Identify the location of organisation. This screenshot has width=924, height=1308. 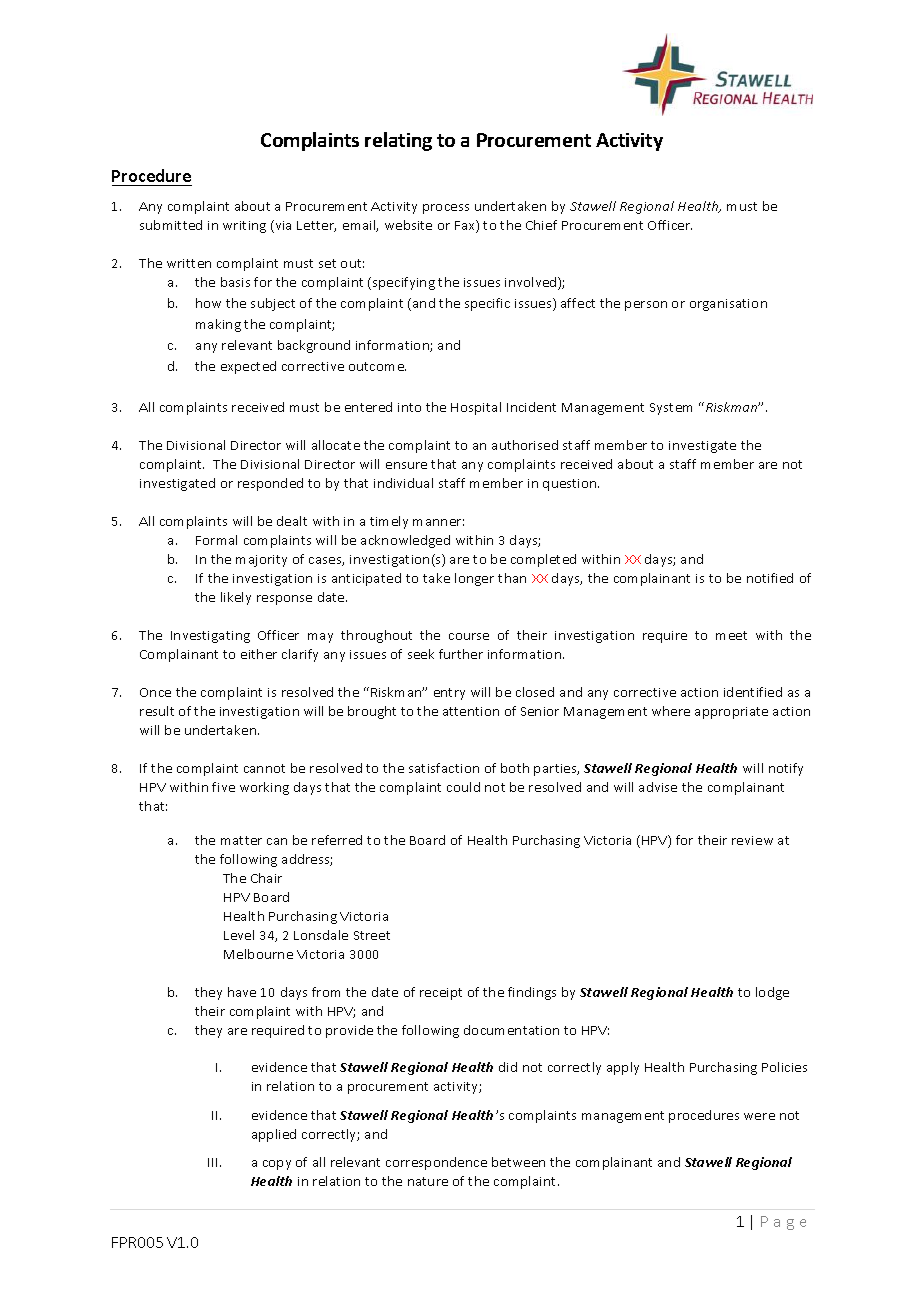
(728, 305).
